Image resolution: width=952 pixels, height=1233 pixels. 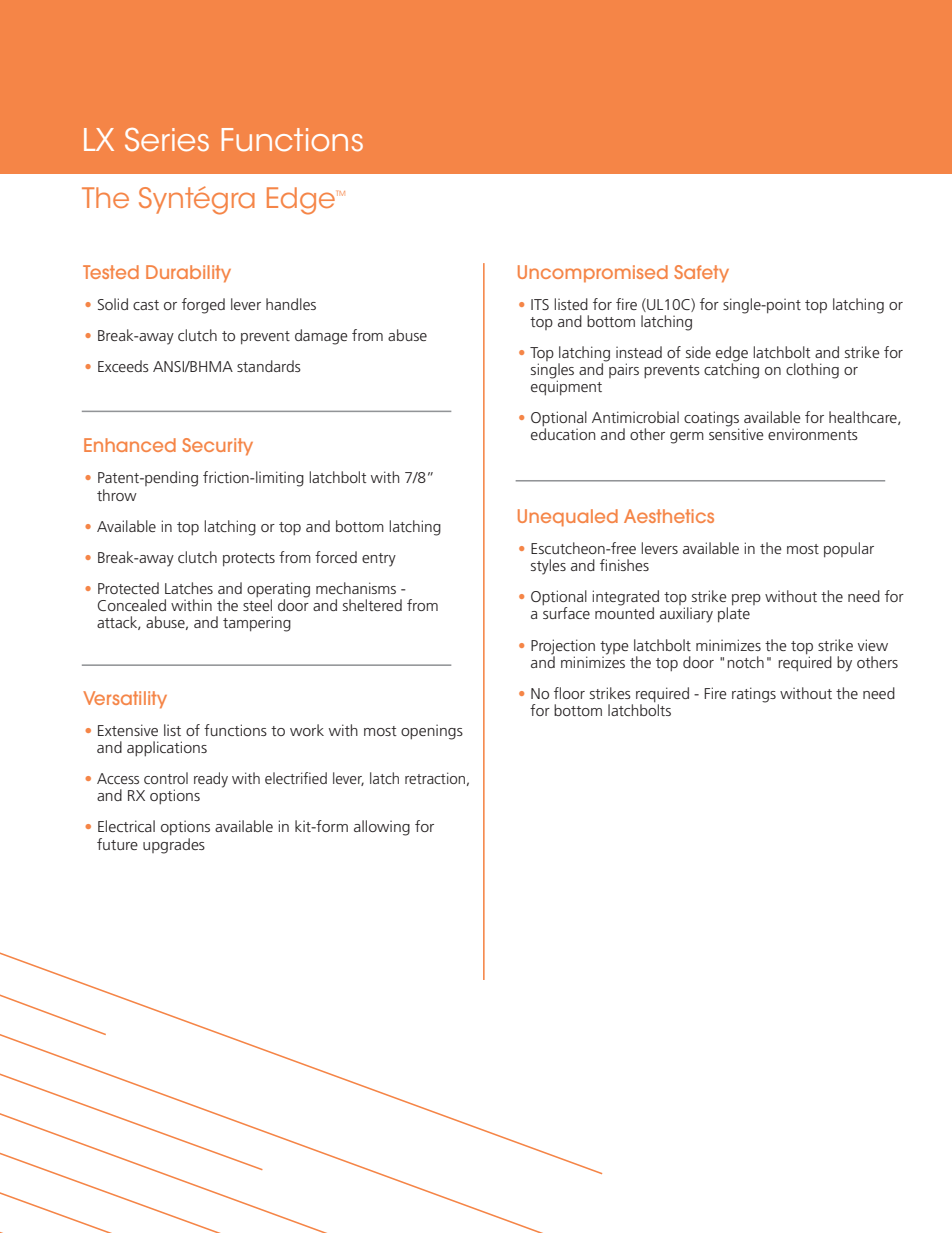 What do you see at coordinates (566, 386) in the screenshot?
I see `equipment` at bounding box center [566, 386].
